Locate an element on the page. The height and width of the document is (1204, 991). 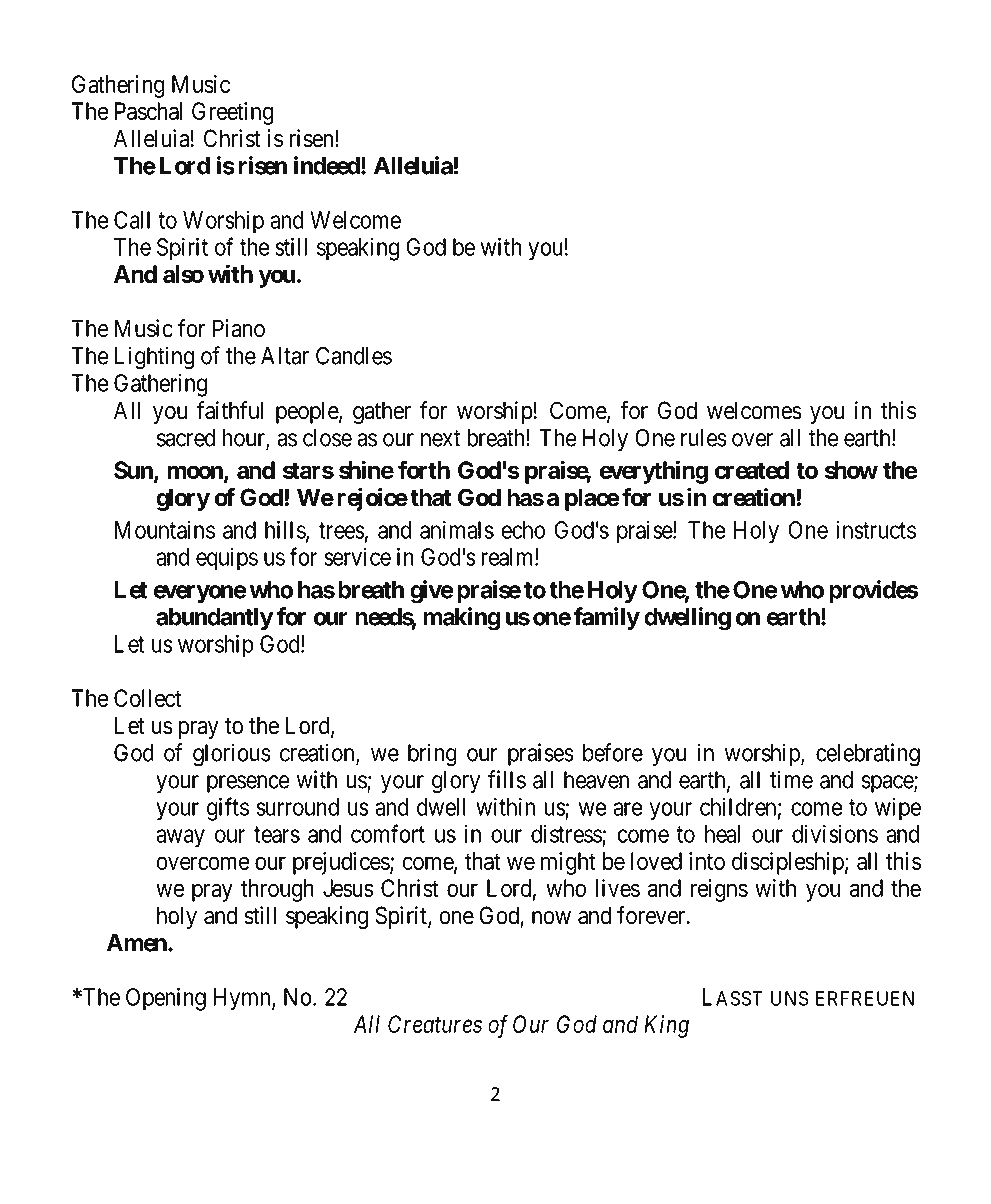
bring is located at coordinates (432, 755).
